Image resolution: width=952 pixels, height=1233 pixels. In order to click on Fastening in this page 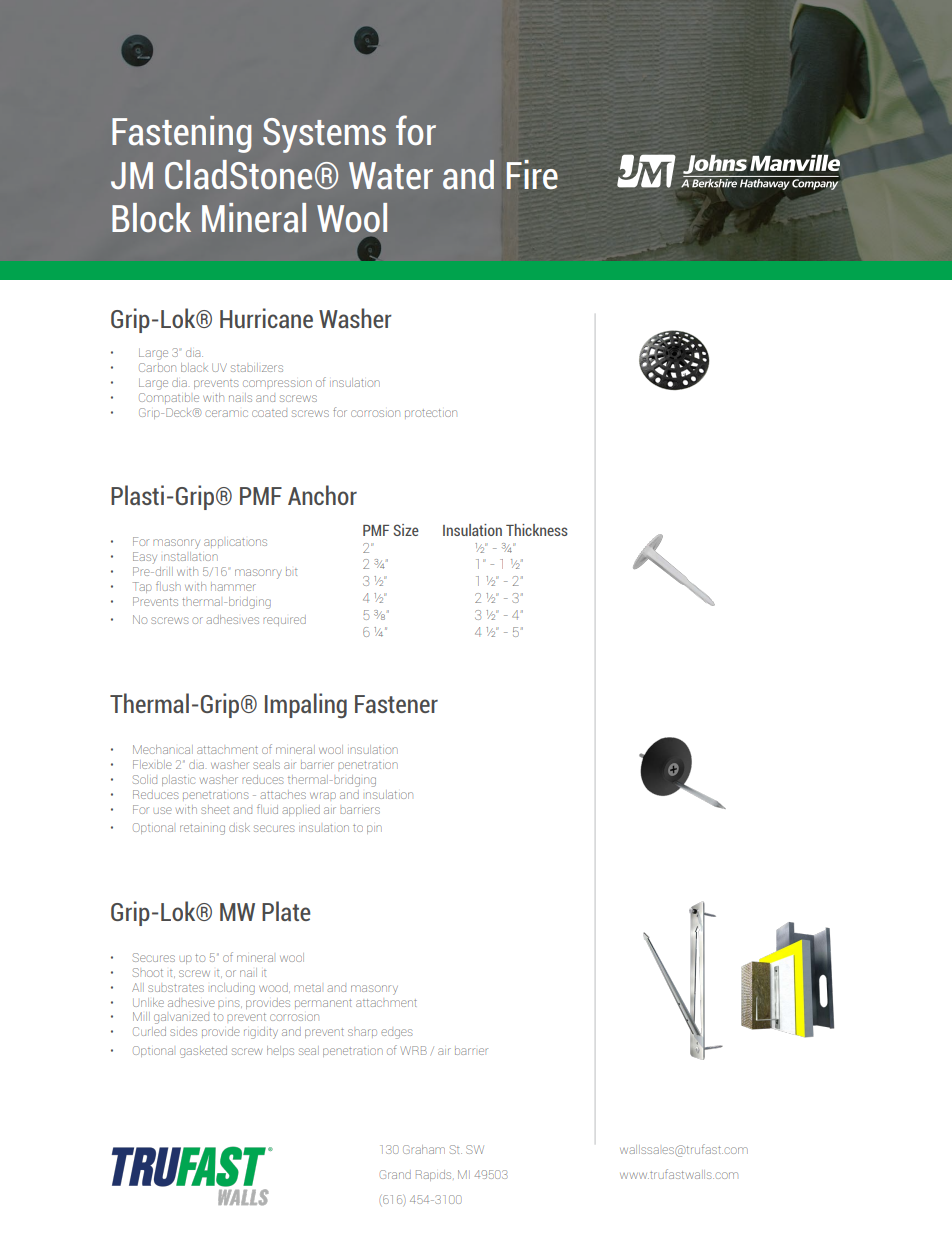, I will do `click(181, 134)`.
